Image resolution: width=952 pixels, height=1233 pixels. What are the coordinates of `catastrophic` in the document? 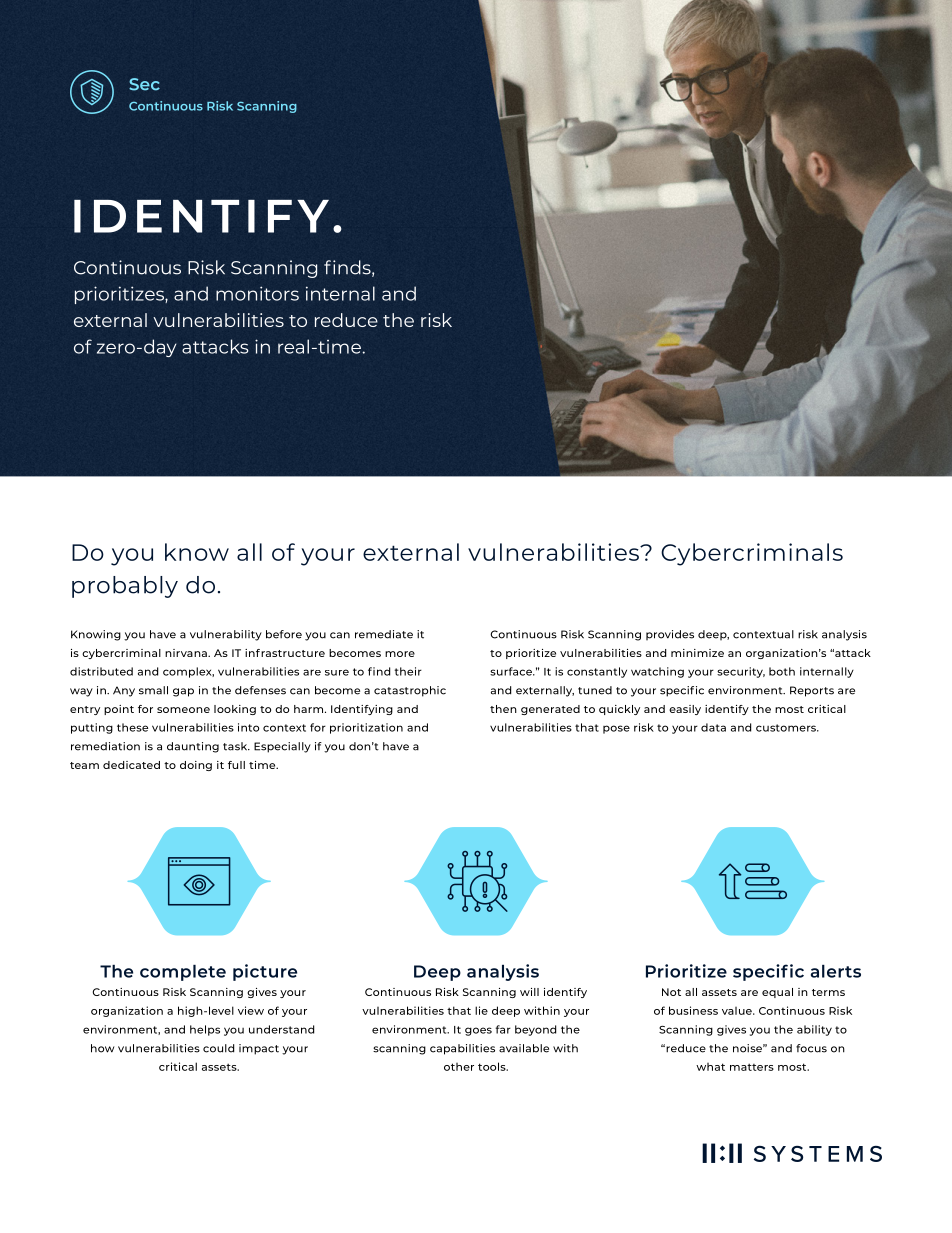 It's located at (410, 691).
